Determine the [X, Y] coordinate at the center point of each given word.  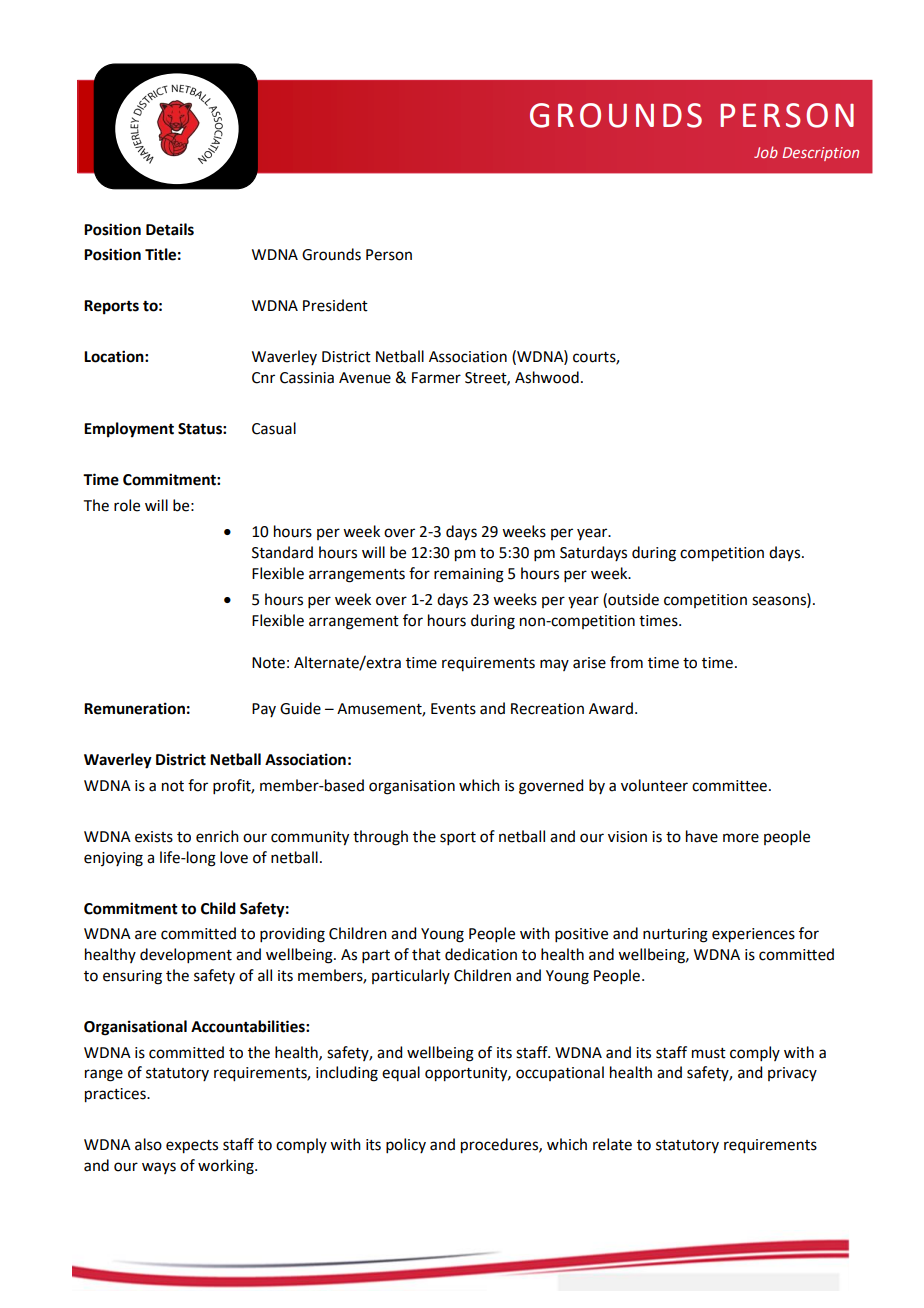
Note [268, 663]
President [335, 305]
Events [453, 709]
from [626, 662]
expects [192, 1147]
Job [766, 152]
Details [170, 229]
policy [406, 1145]
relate [612, 1144]
